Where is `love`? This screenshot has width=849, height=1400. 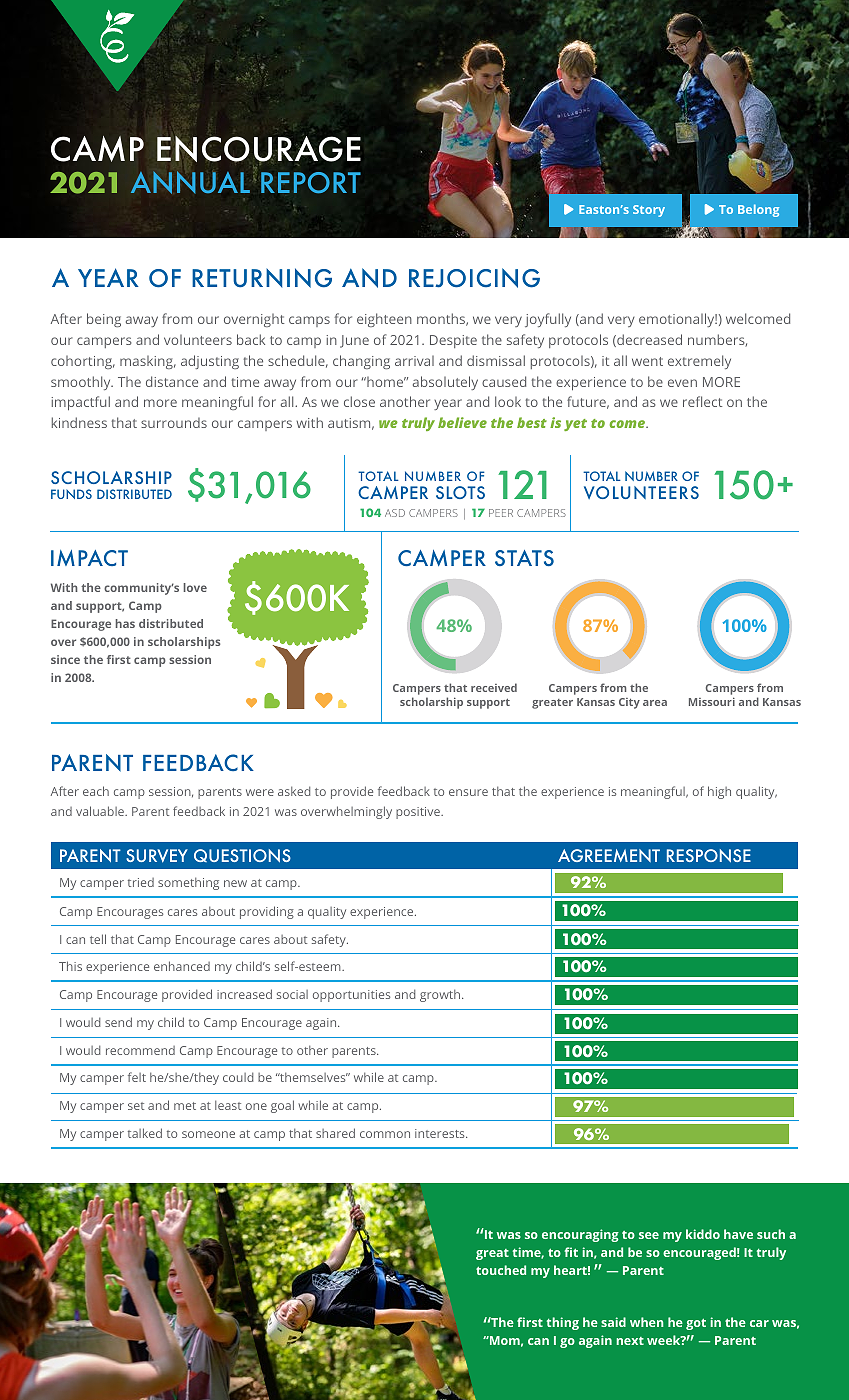
love is located at coordinates (195, 587).
